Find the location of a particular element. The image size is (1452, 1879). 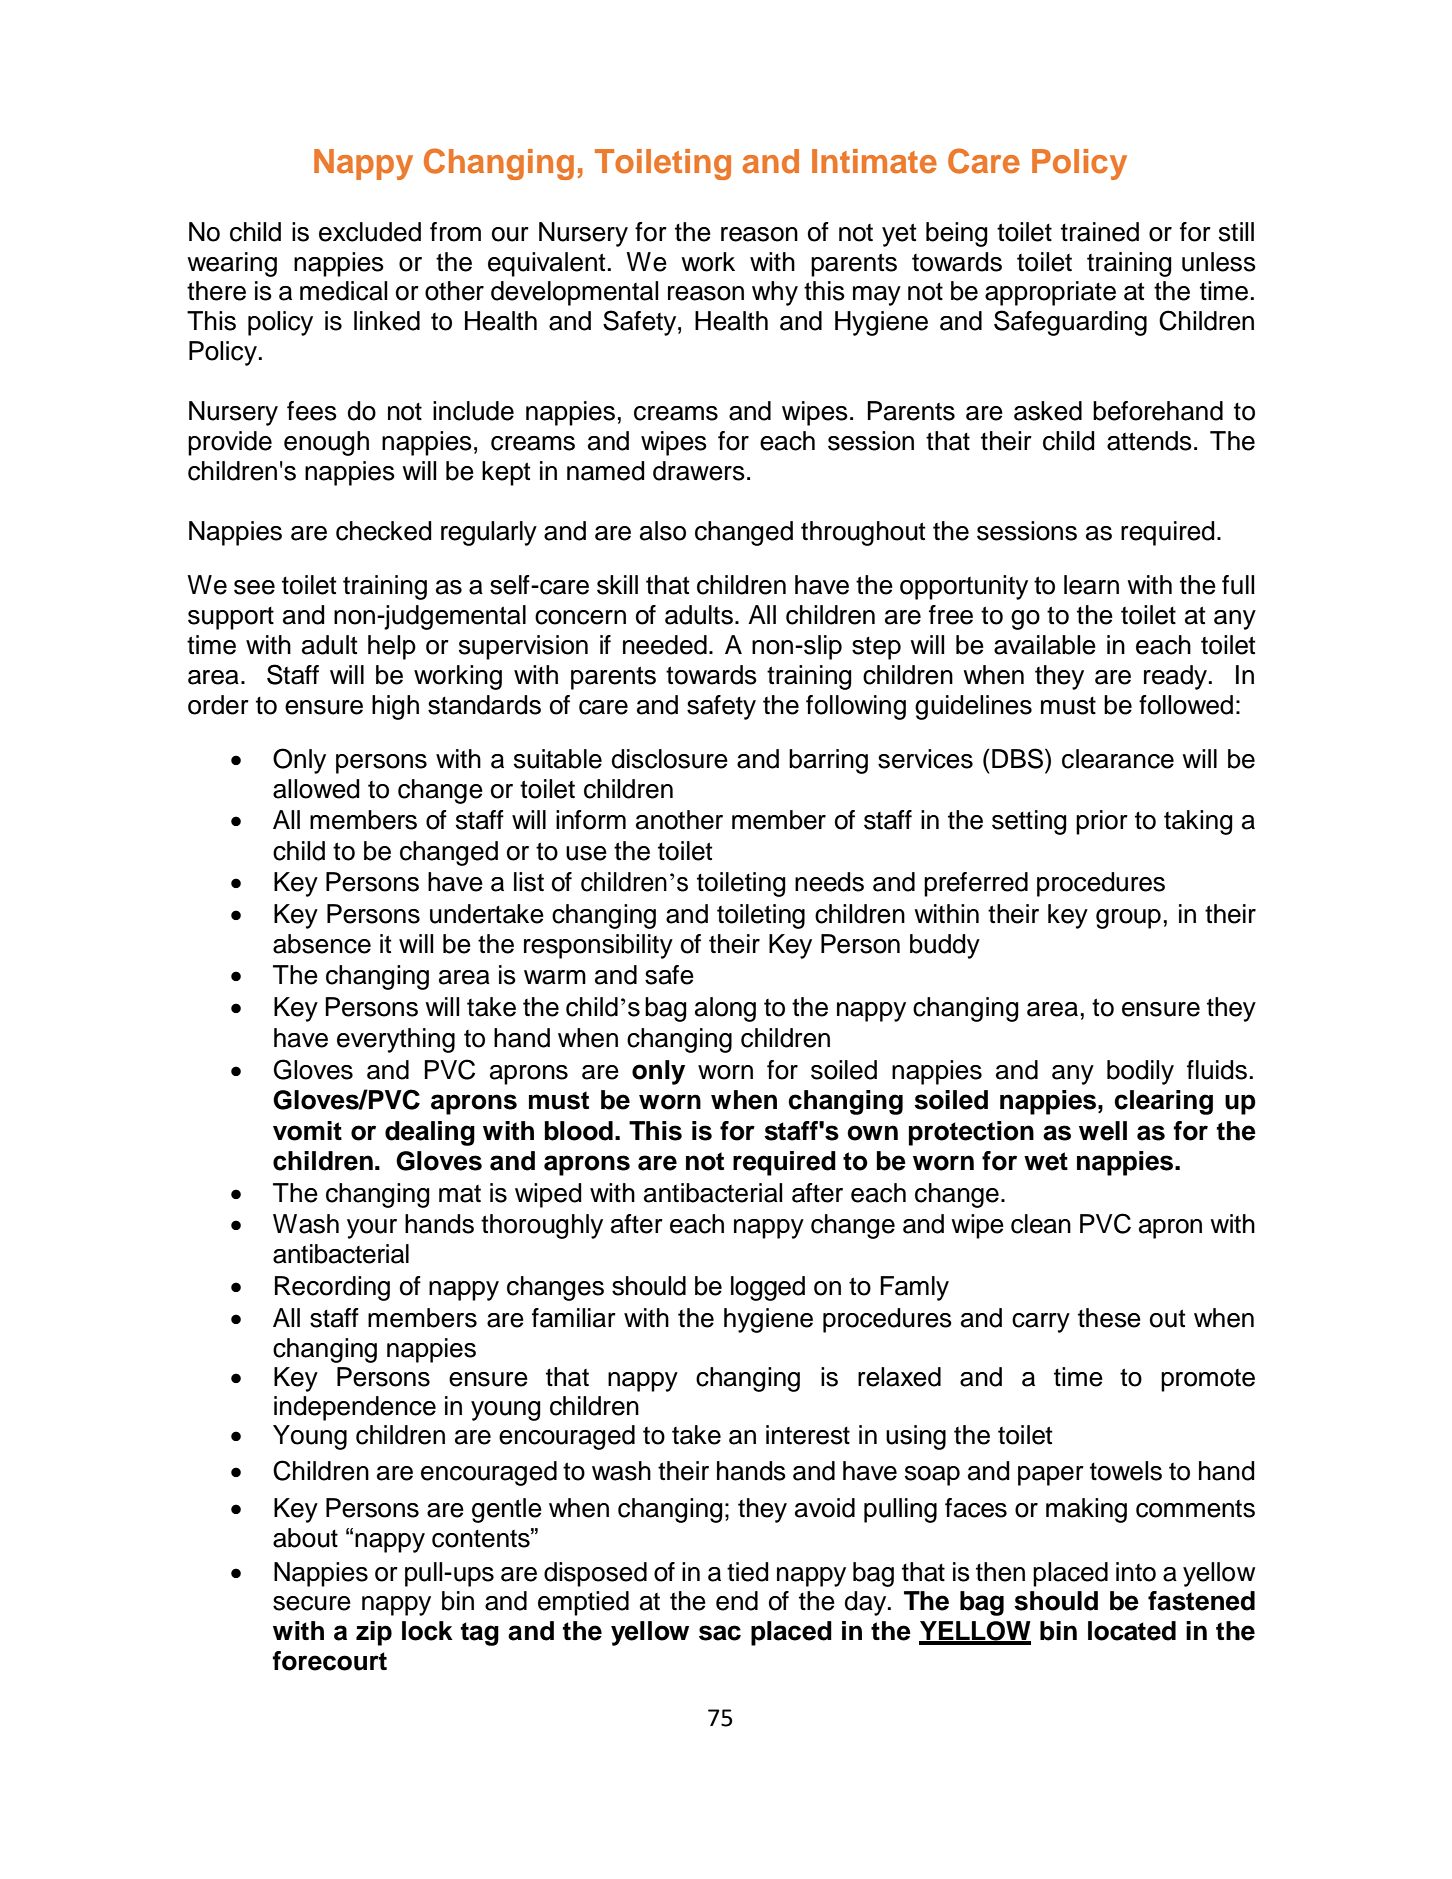

excluded is located at coordinates (370, 232).
